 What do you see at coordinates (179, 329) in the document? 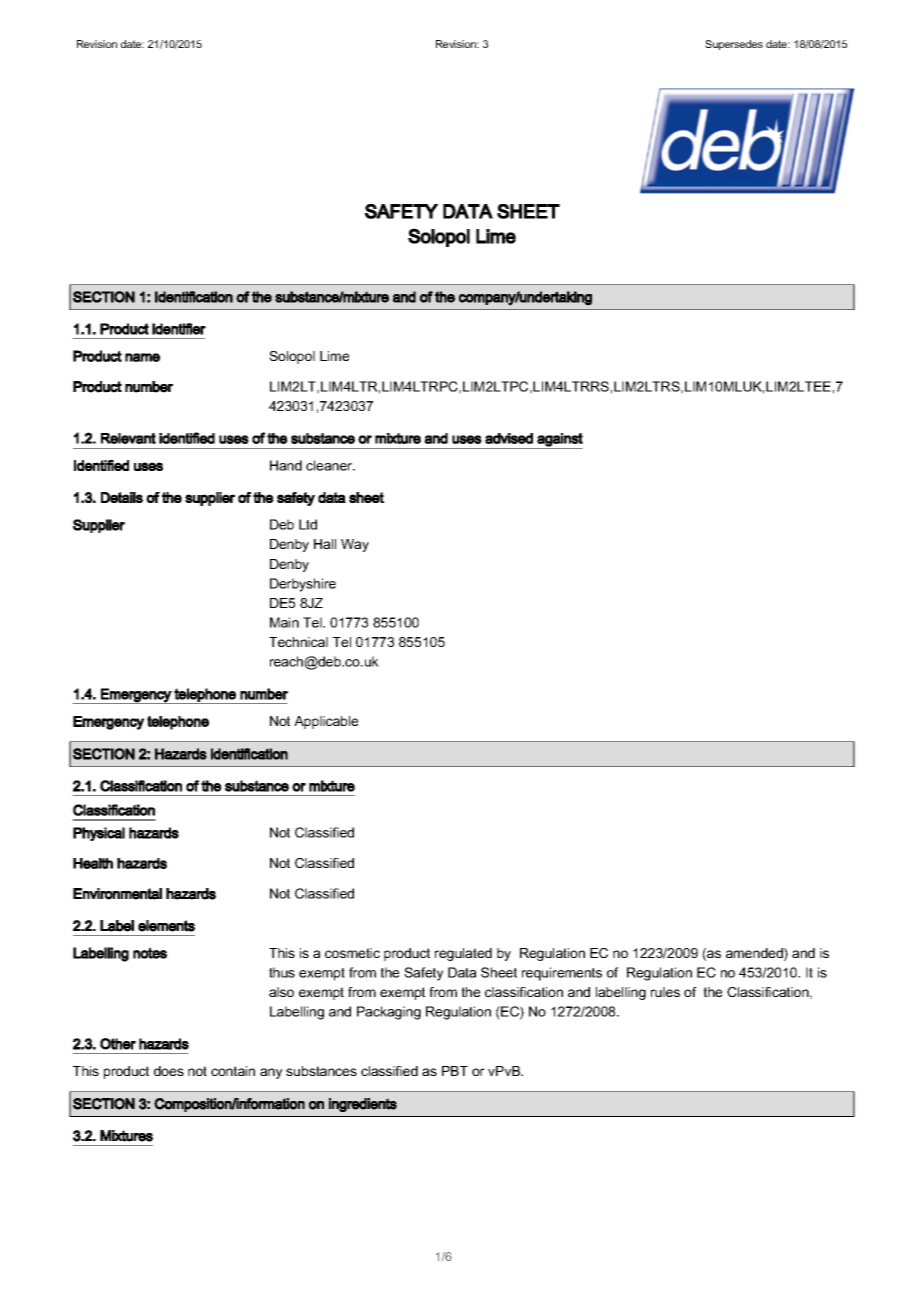
I see `identifier` at bounding box center [179, 329].
